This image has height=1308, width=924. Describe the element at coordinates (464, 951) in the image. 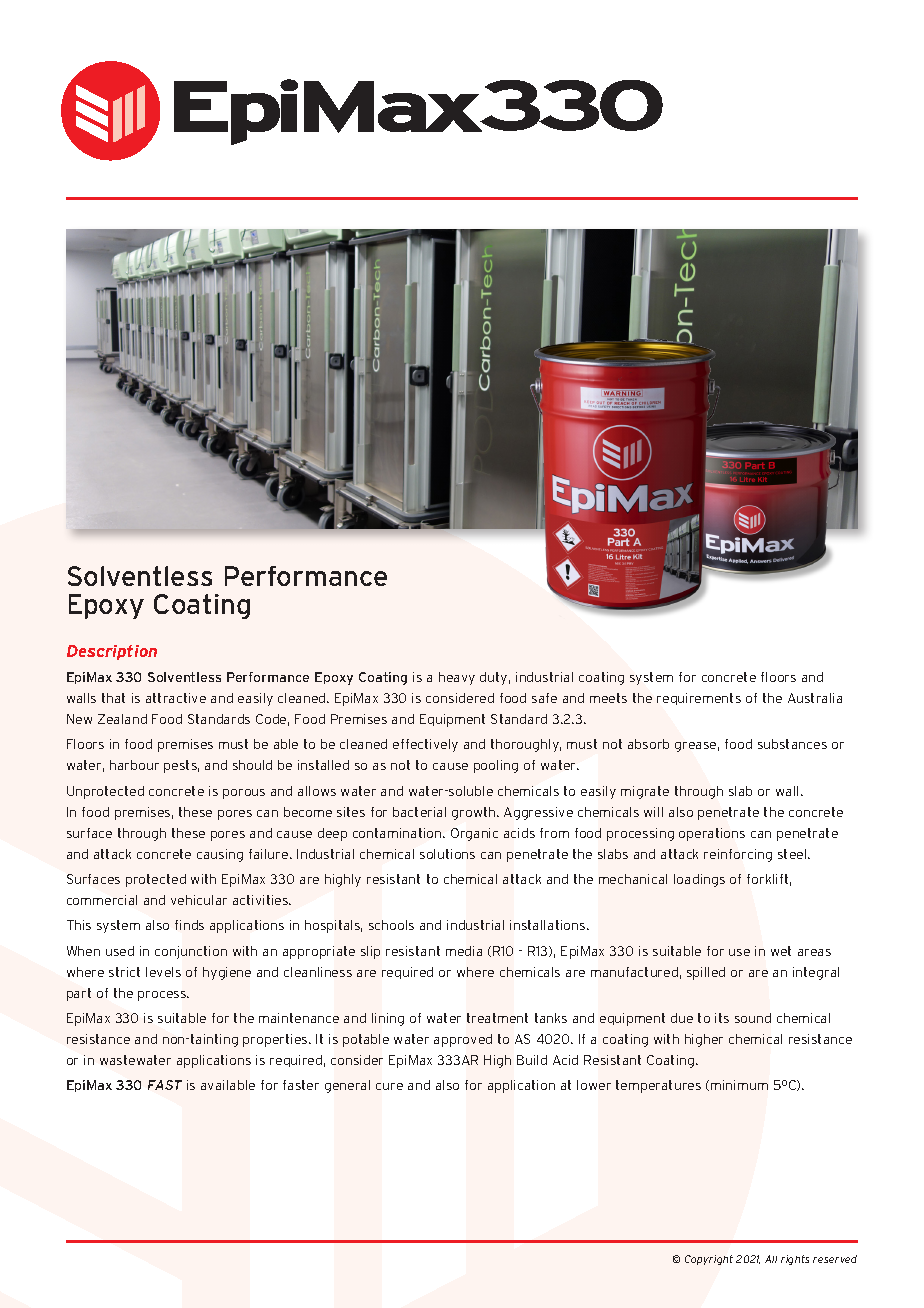

I see `media` at that location.
